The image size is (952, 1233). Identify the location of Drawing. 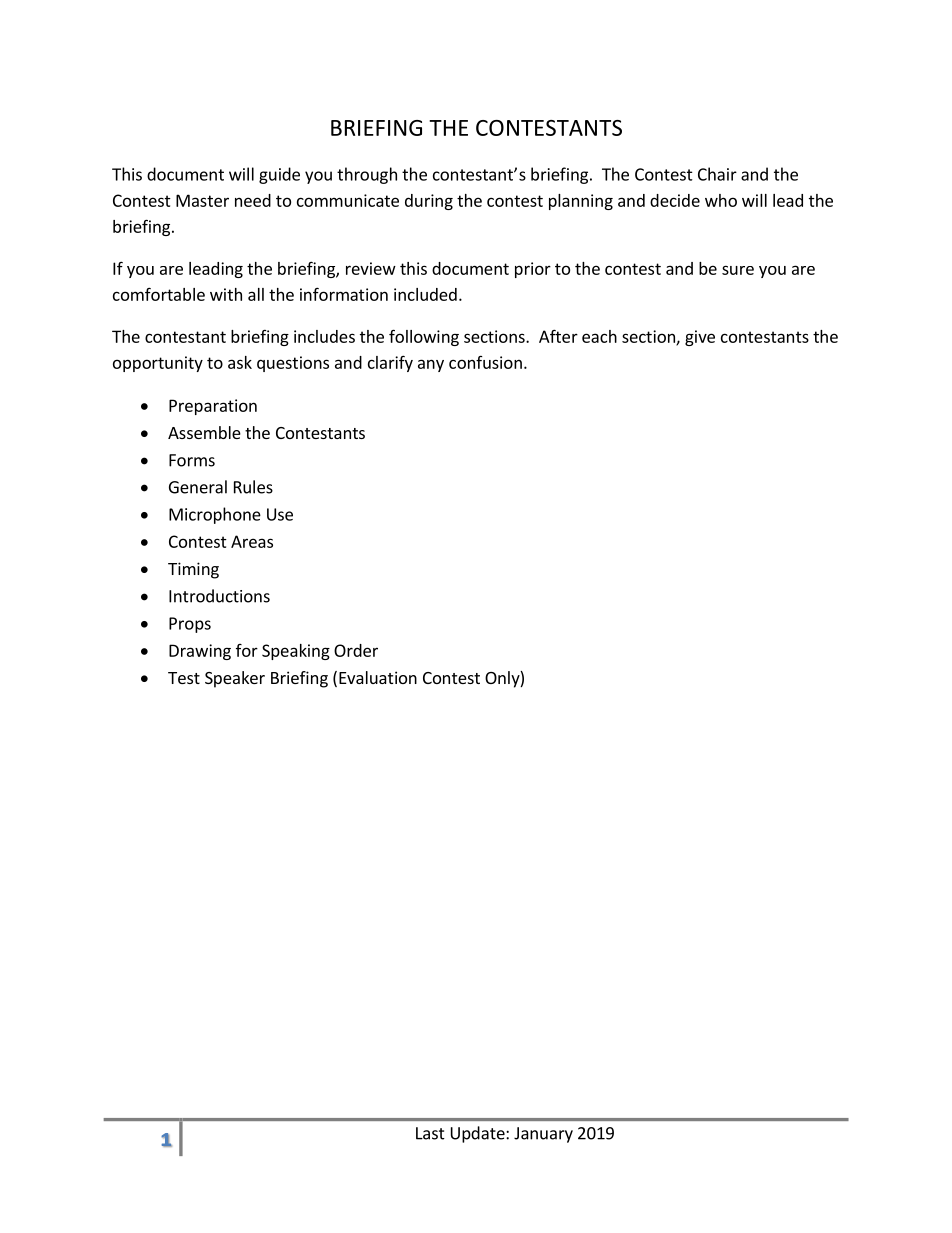
(200, 652).
